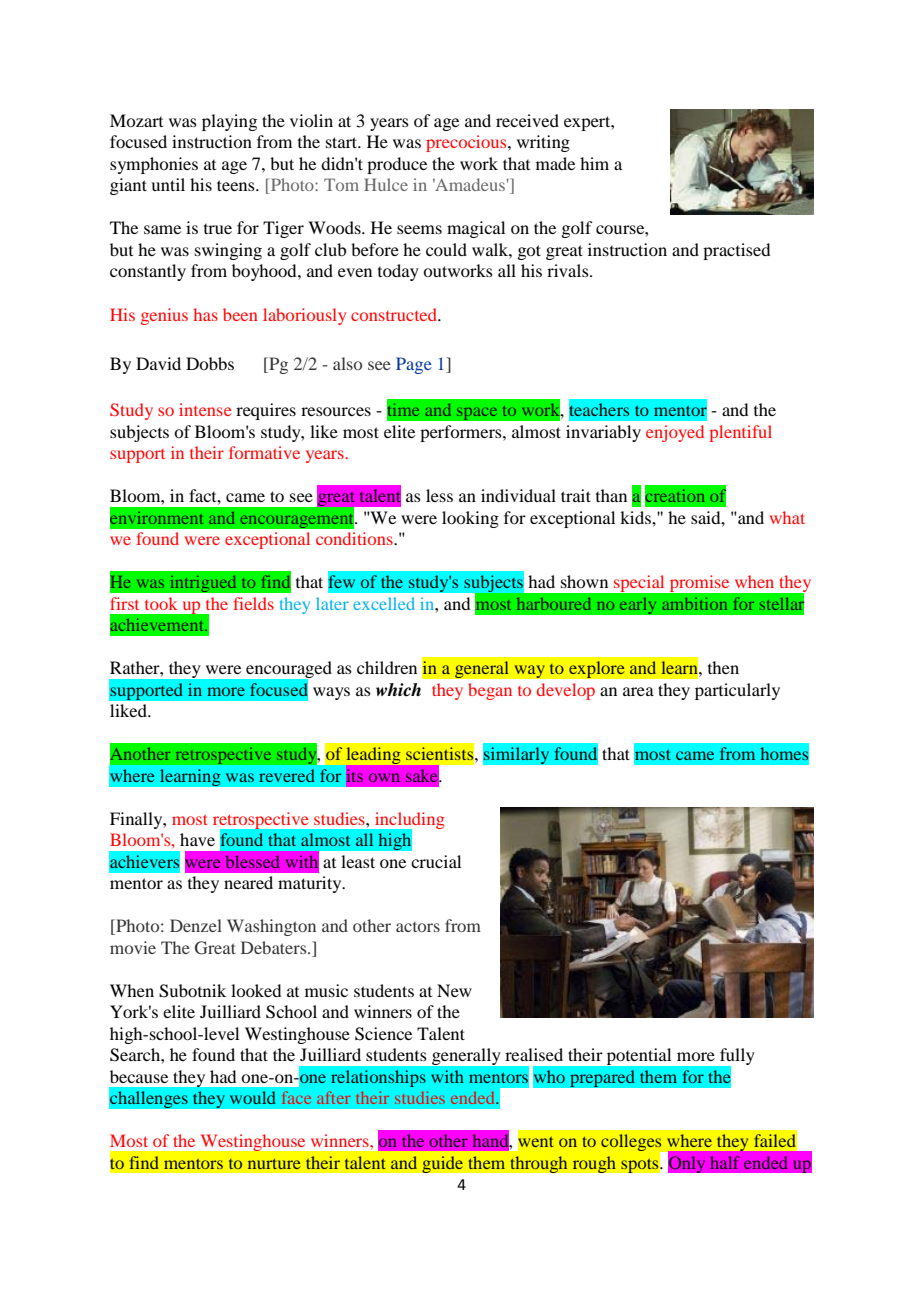 The height and width of the page is (1308, 924). What do you see at coordinates (229, 122) in the page?
I see `playing` at bounding box center [229, 122].
